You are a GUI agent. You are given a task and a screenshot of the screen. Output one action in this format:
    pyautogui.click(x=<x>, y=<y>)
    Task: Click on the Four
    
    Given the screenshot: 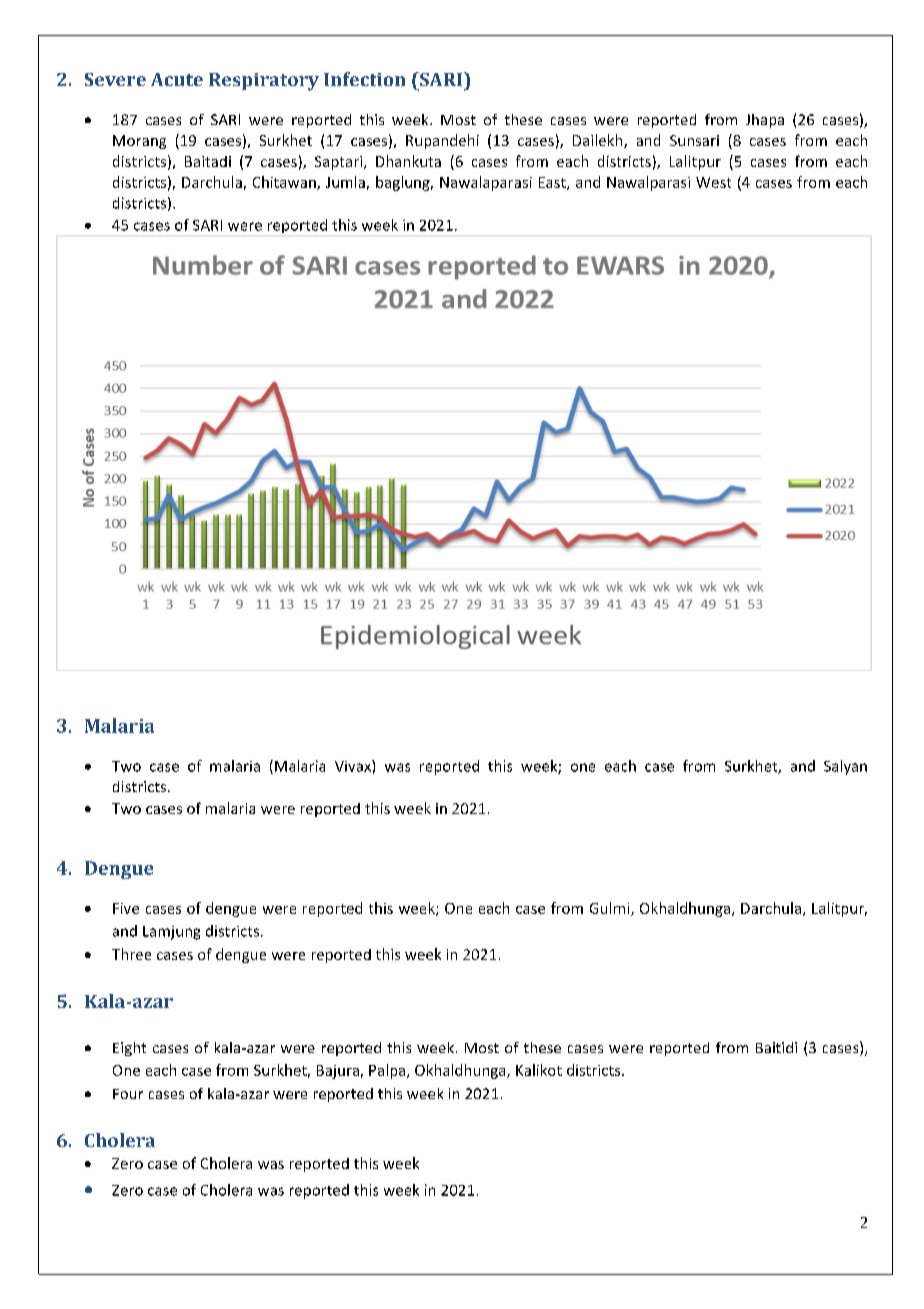 What is the action you would take?
    pyautogui.click(x=128, y=1094)
